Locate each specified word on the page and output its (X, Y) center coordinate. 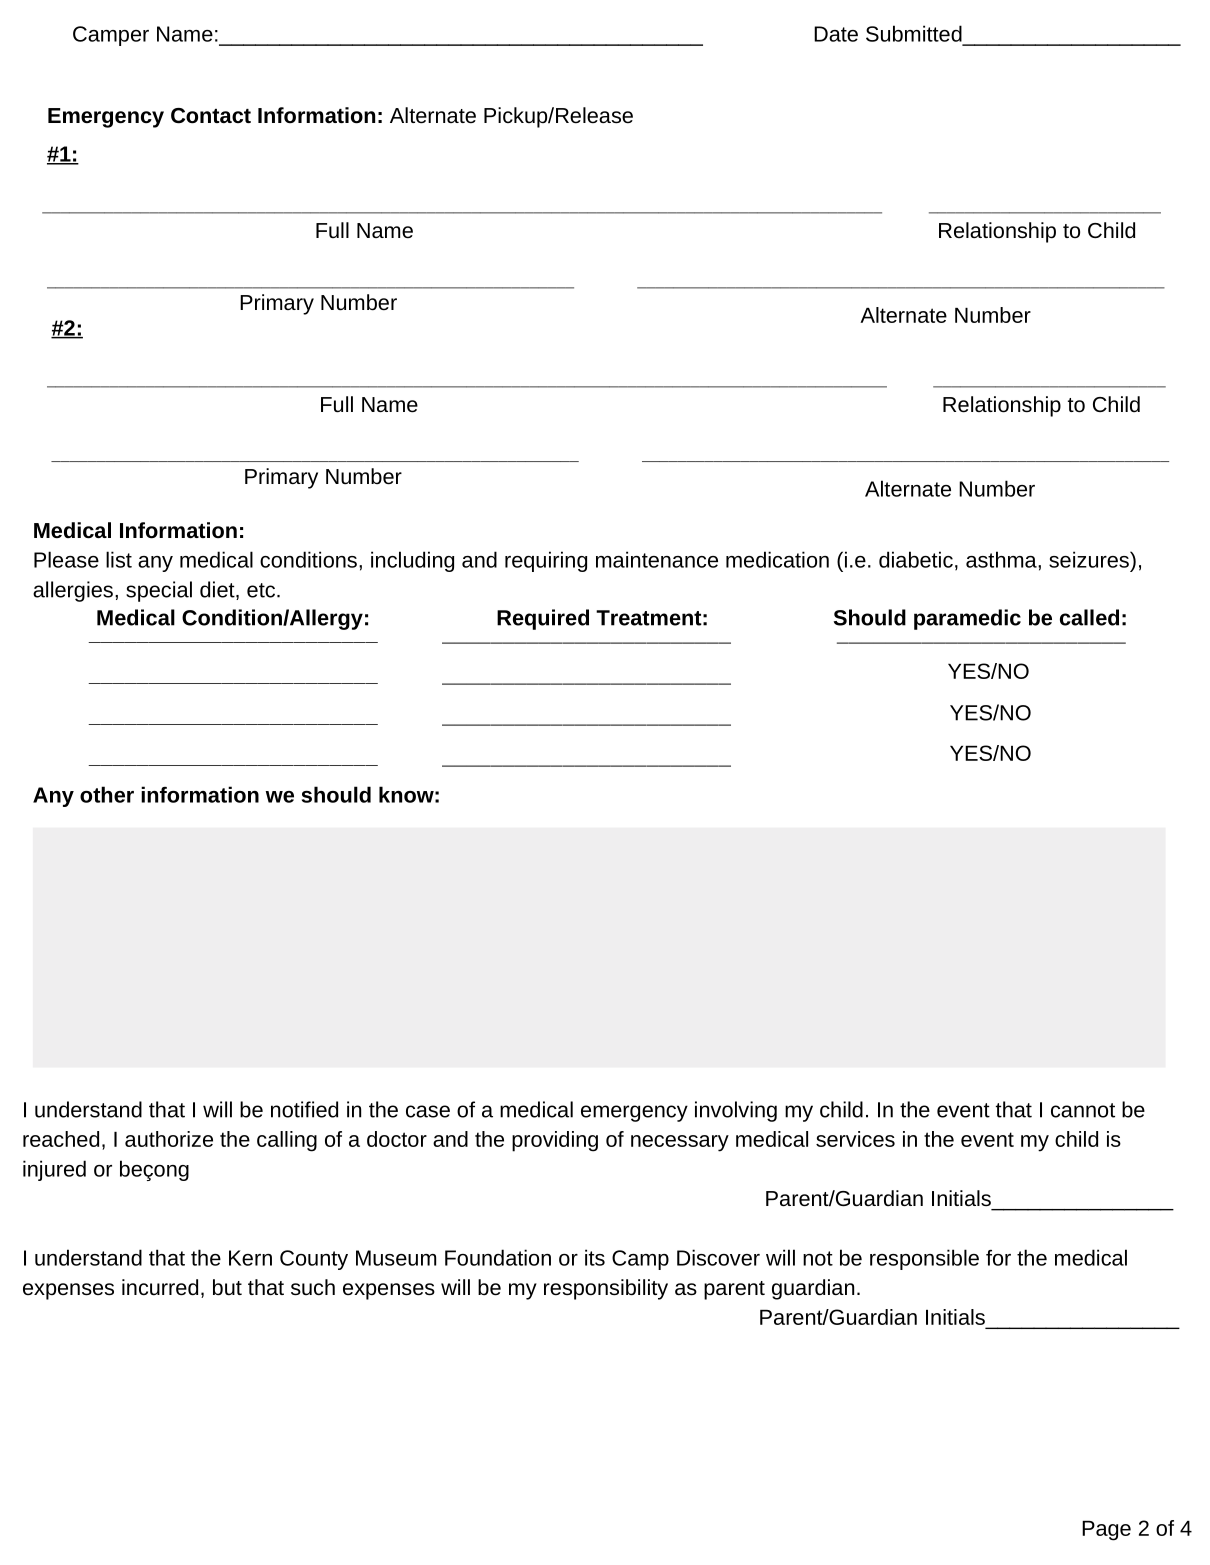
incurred (160, 1287)
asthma (1002, 559)
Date (836, 34)
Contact (211, 116)
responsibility (606, 1289)
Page (1106, 1531)
